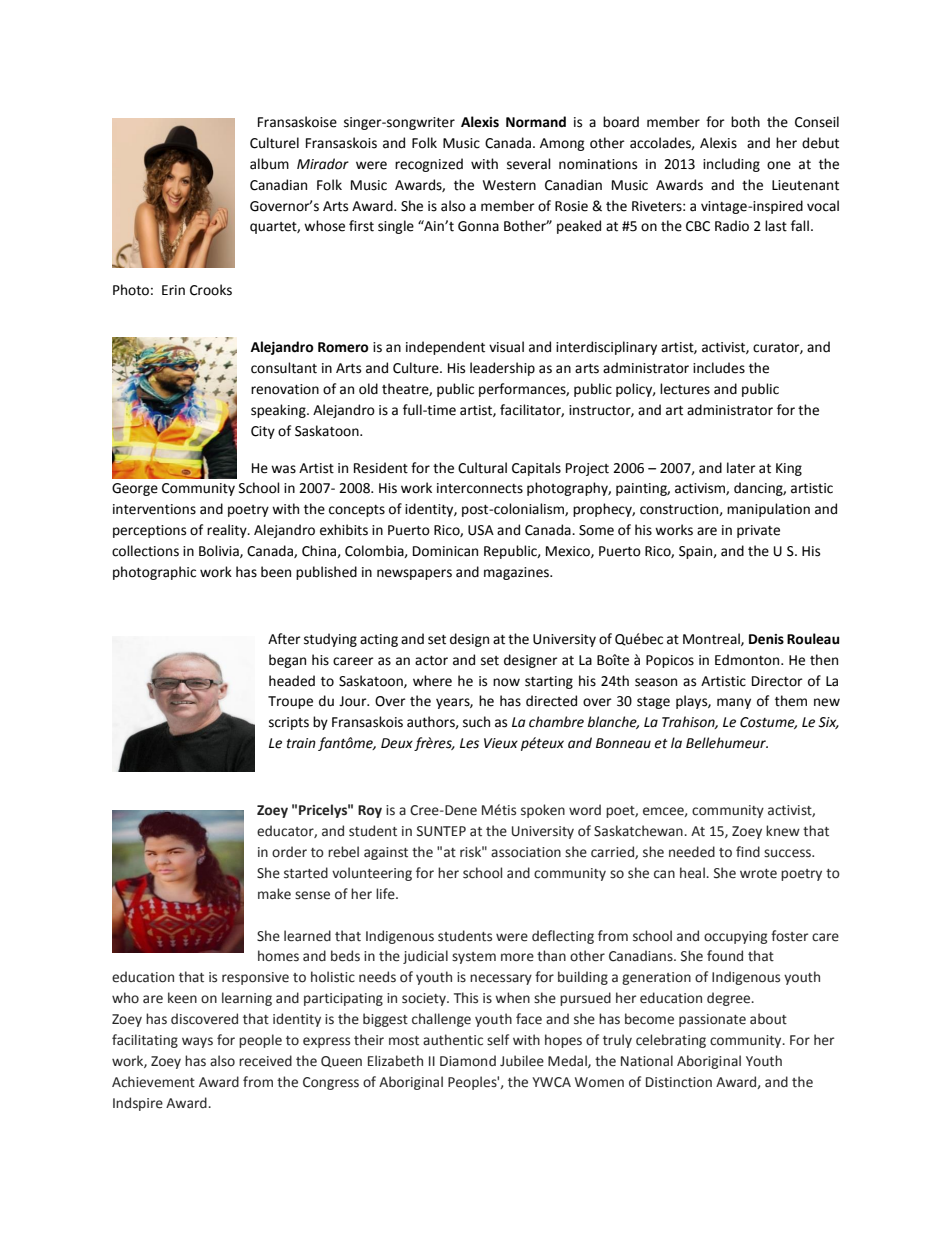  What do you see at coordinates (263, 432) in the screenshot?
I see `City` at bounding box center [263, 432].
